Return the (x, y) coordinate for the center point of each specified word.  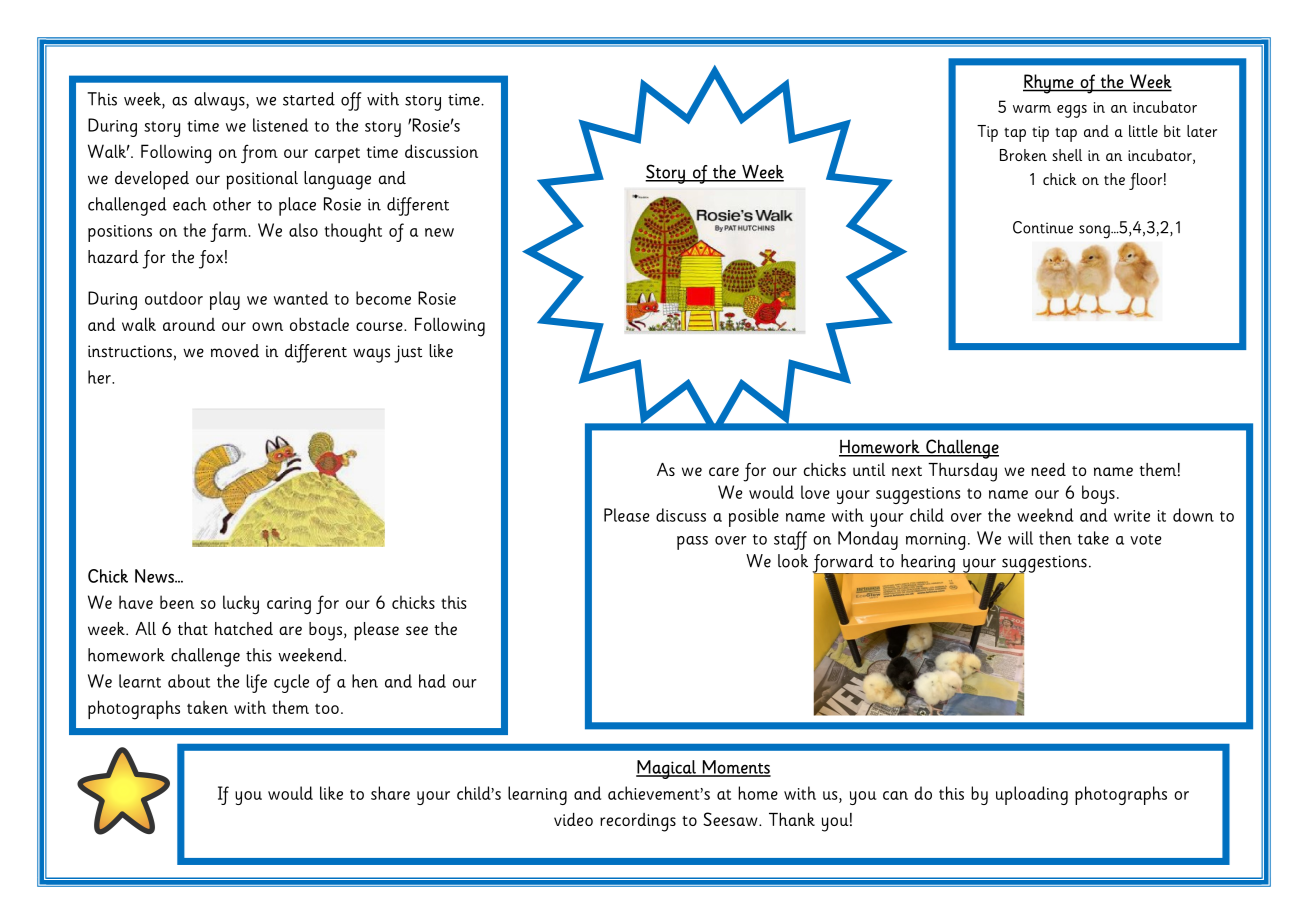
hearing (928, 564)
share (390, 793)
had (432, 681)
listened (280, 125)
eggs (1072, 111)
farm (228, 232)
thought (353, 232)
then (1055, 538)
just (408, 354)
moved (235, 351)
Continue (1043, 227)
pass (692, 543)
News (155, 576)
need (1048, 469)
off (351, 101)
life (257, 683)
